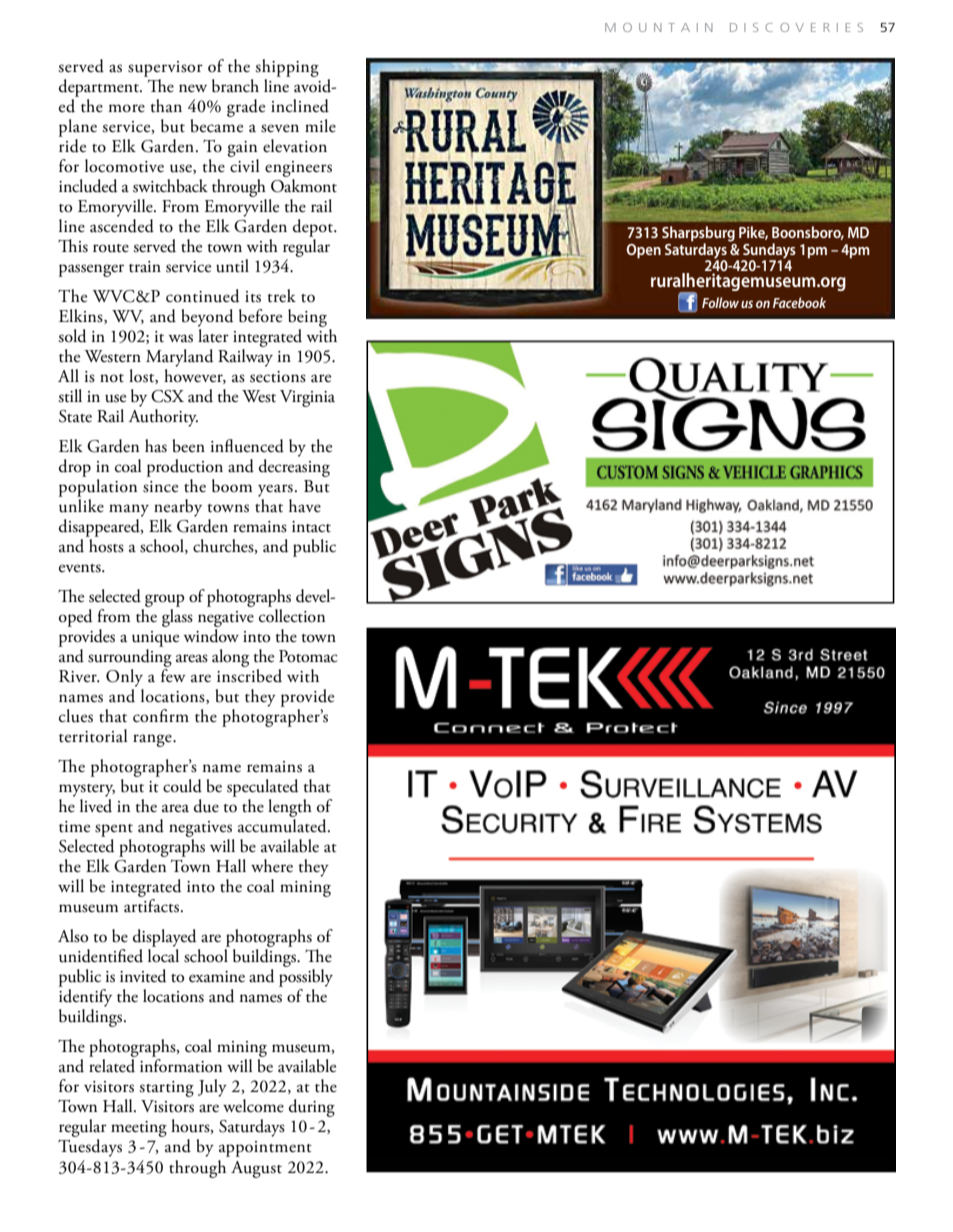 The image size is (953, 1232). Describe the element at coordinates (139, 1129) in the screenshot. I see `meeting` at that location.
